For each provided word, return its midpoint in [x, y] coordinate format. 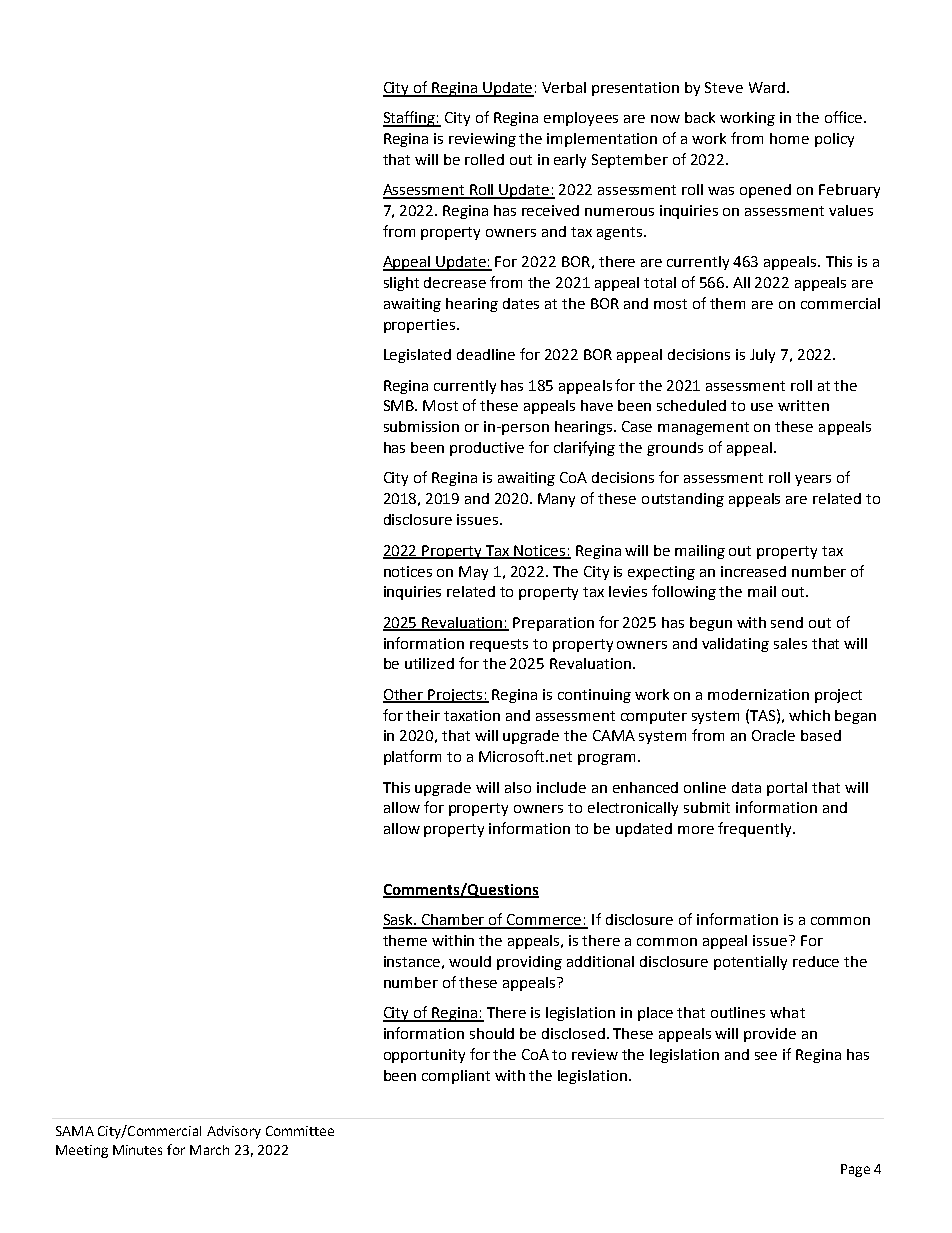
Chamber [454, 921]
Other [404, 695]
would [470, 961]
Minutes [137, 1150]
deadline [486, 354]
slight [401, 284]
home [789, 138]
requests [499, 645]
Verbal [564, 87]
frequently [756, 829]
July [762, 356]
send [787, 622]
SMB [400, 405]
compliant [456, 1077]
